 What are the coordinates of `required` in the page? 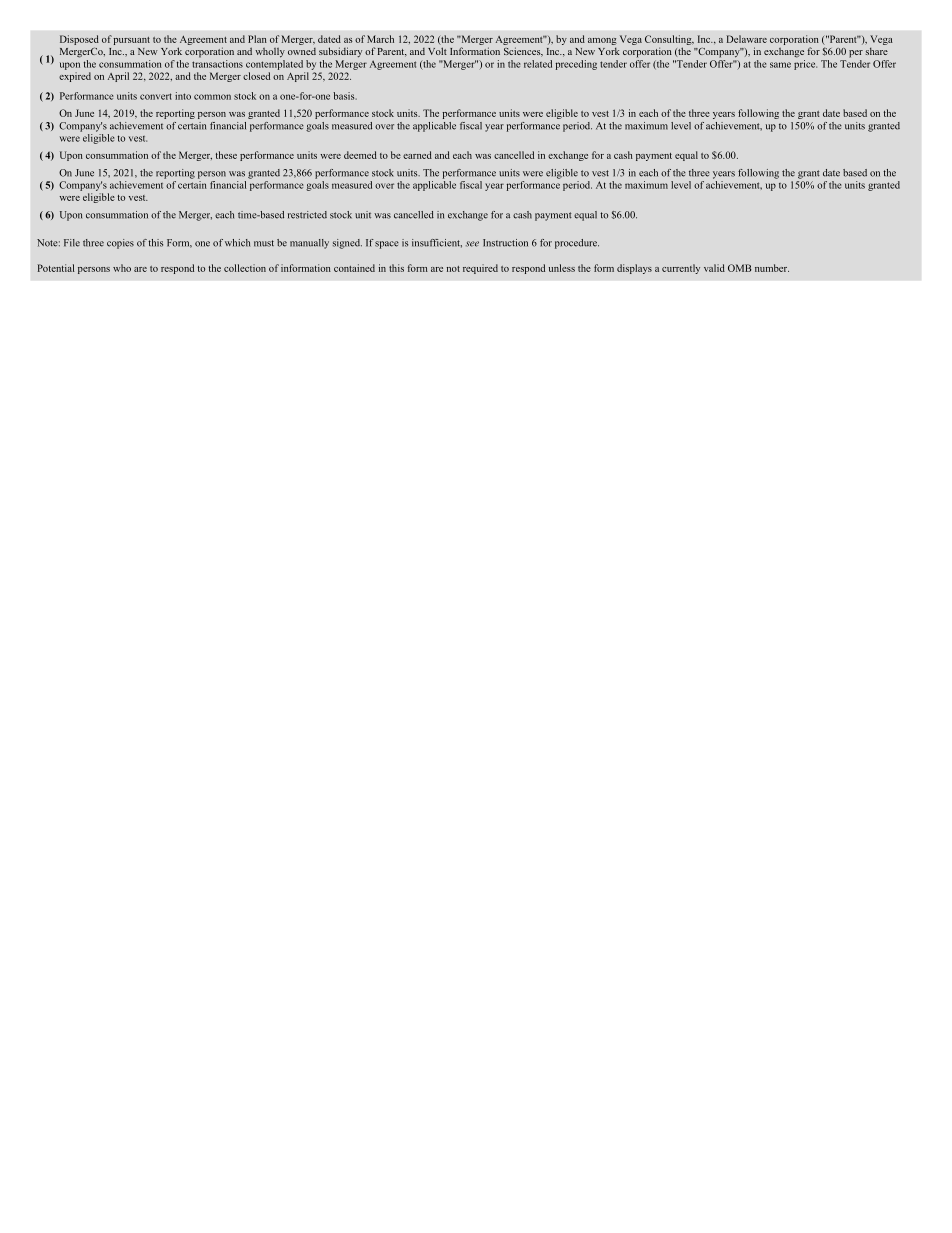 It's located at (480, 269).
